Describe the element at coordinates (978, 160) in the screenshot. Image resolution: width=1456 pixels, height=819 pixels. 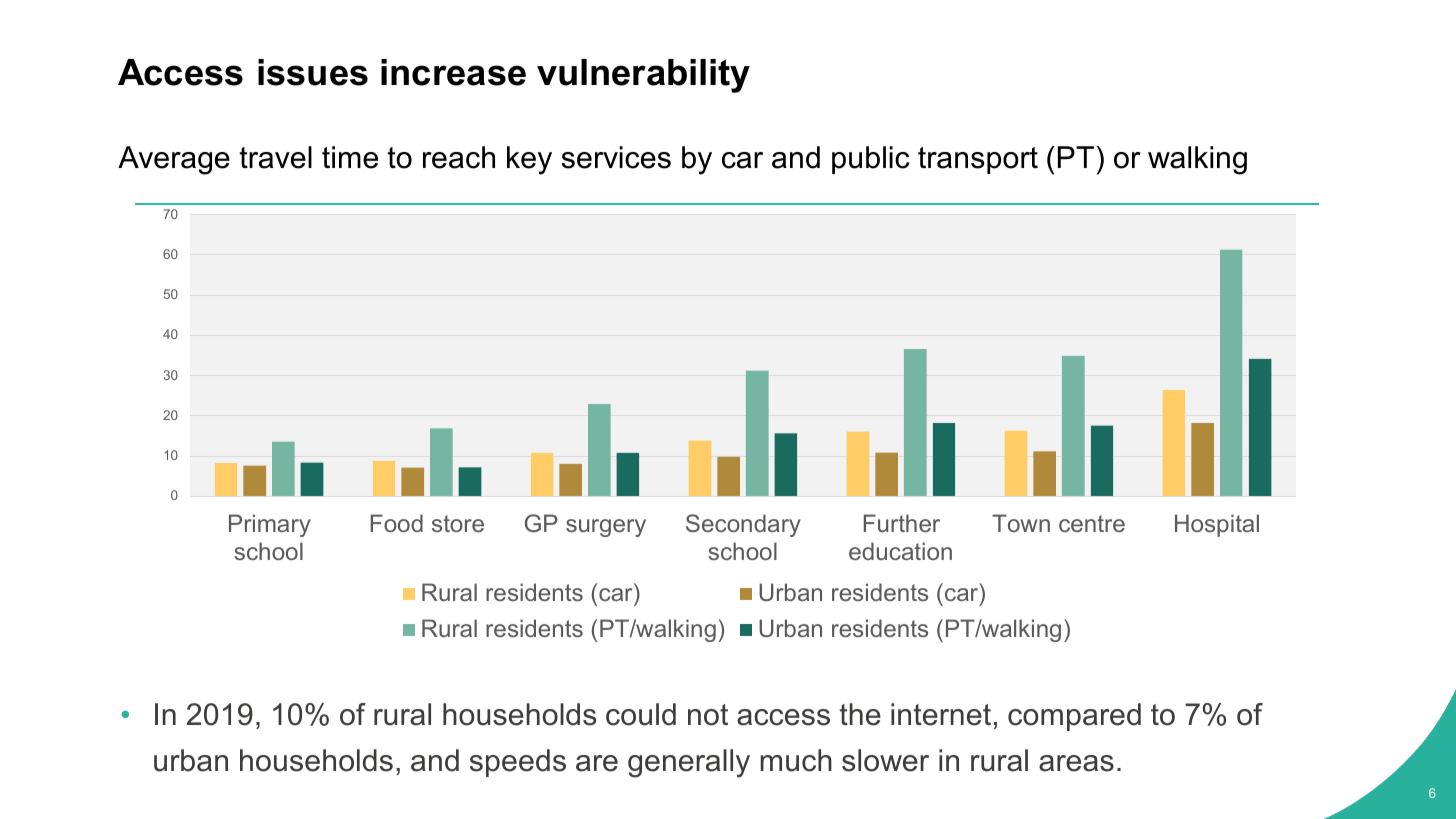
I see `transport` at that location.
